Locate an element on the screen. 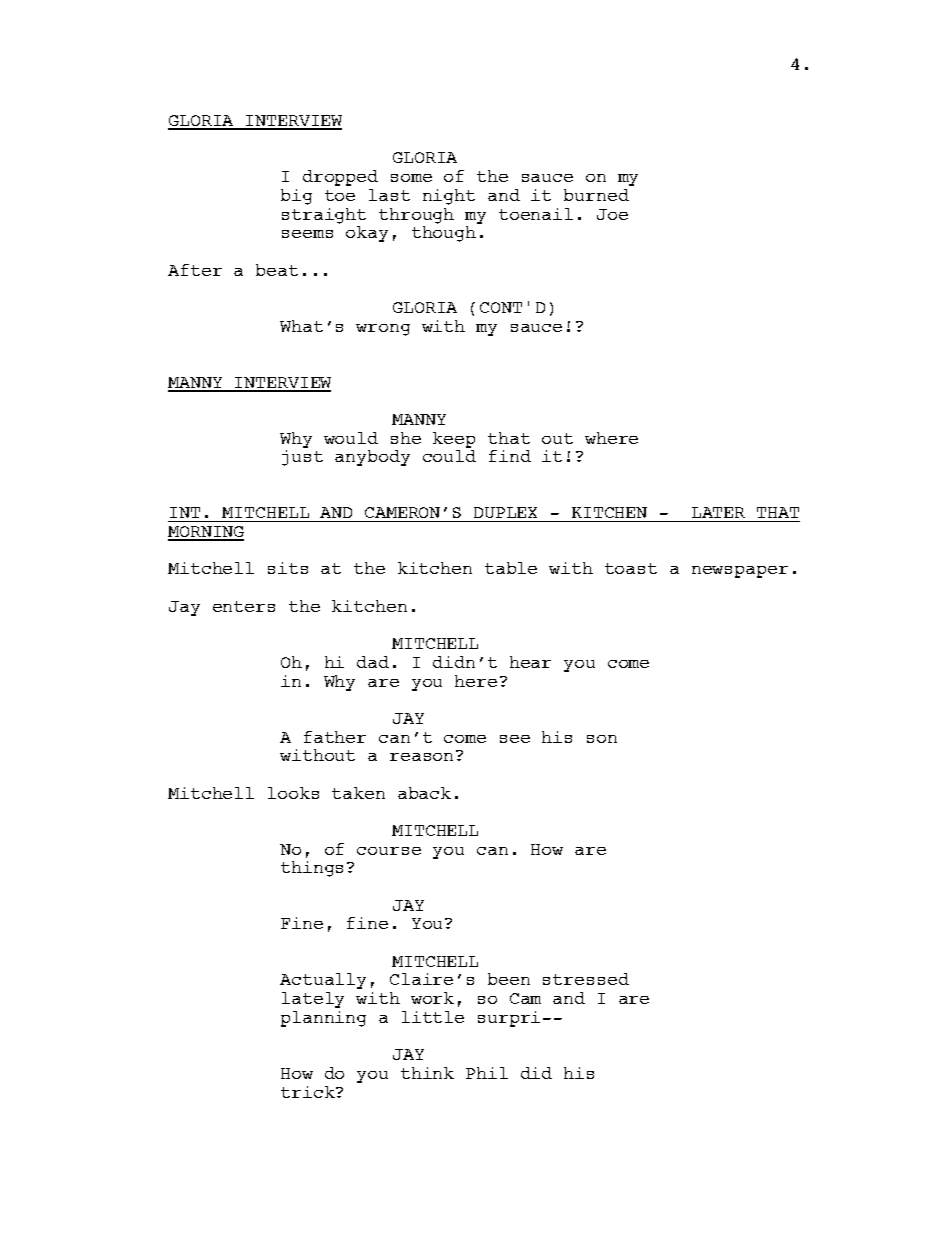 This screenshot has width=952, height=1233. just is located at coordinates (302, 456).
